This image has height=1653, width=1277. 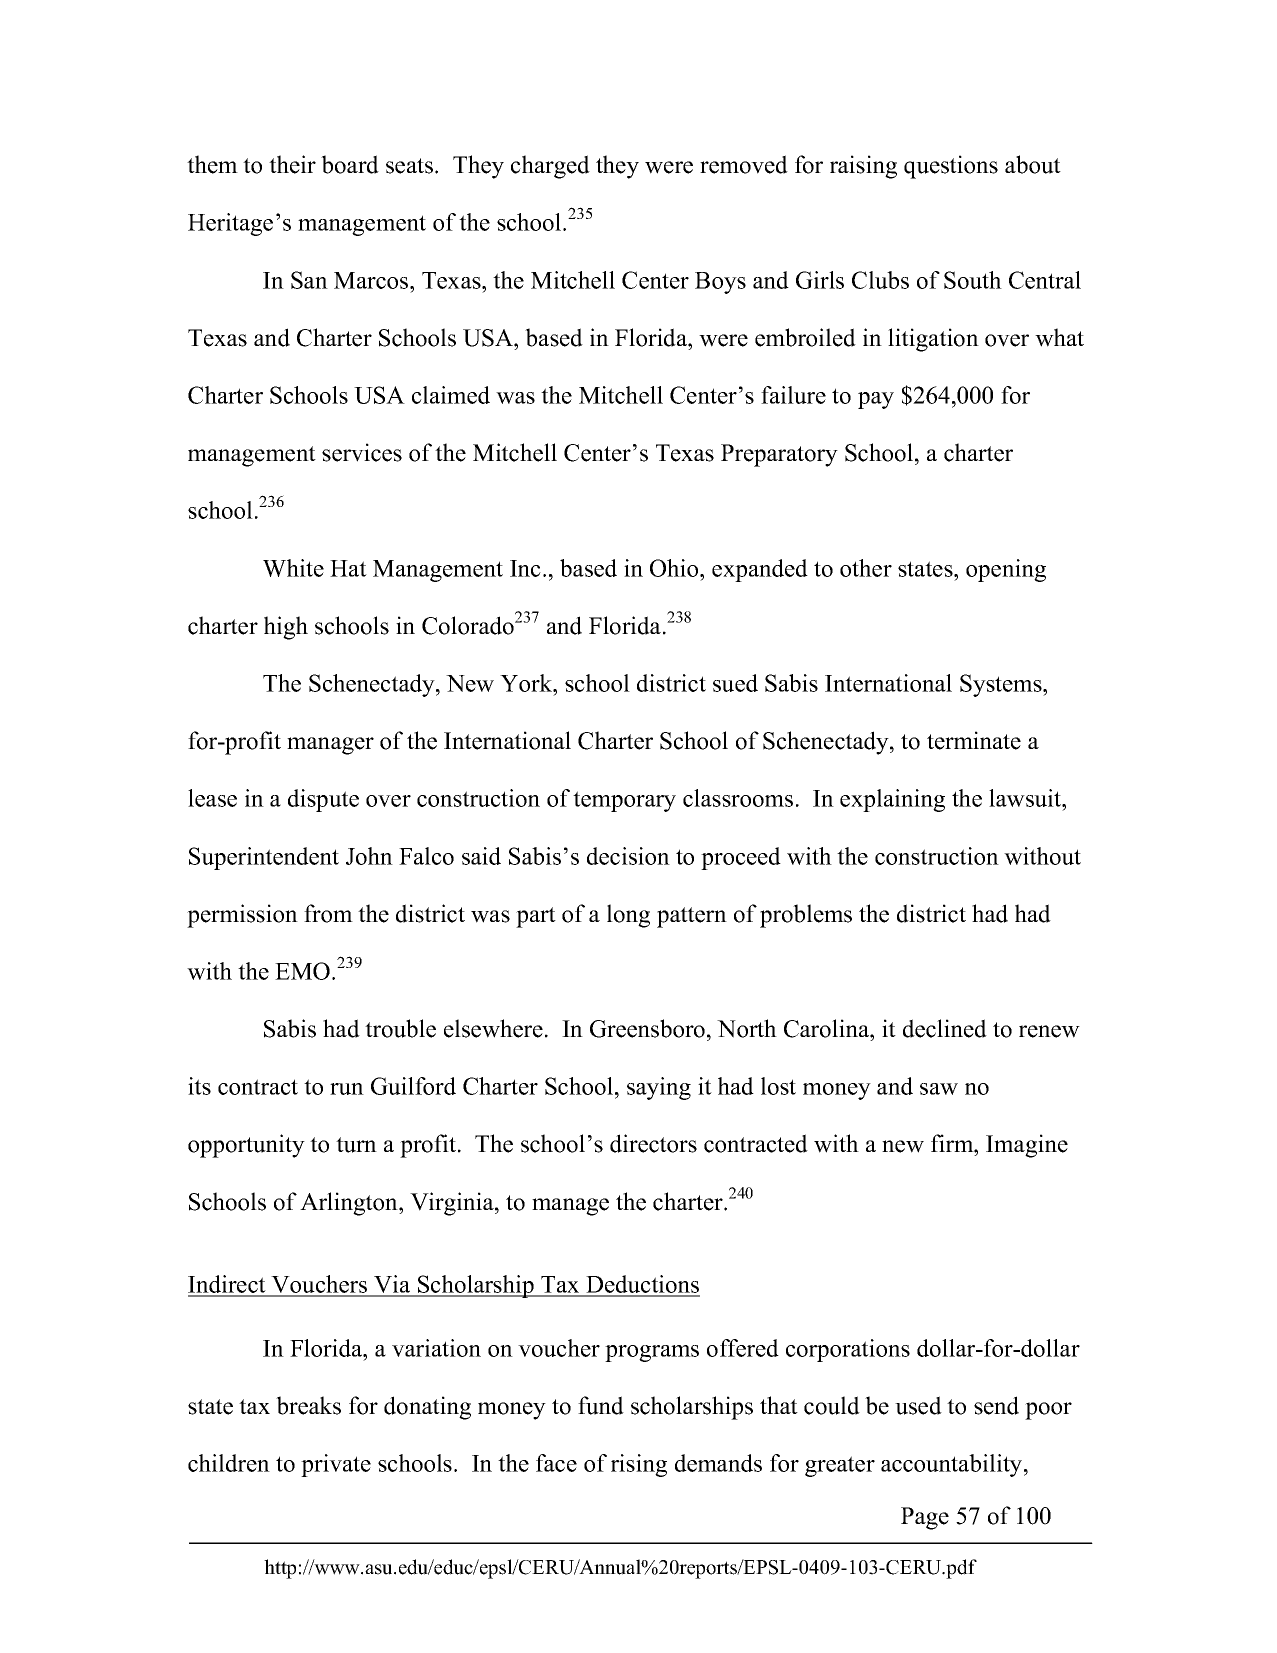 What do you see at coordinates (286, 628) in the image?
I see `high` at bounding box center [286, 628].
